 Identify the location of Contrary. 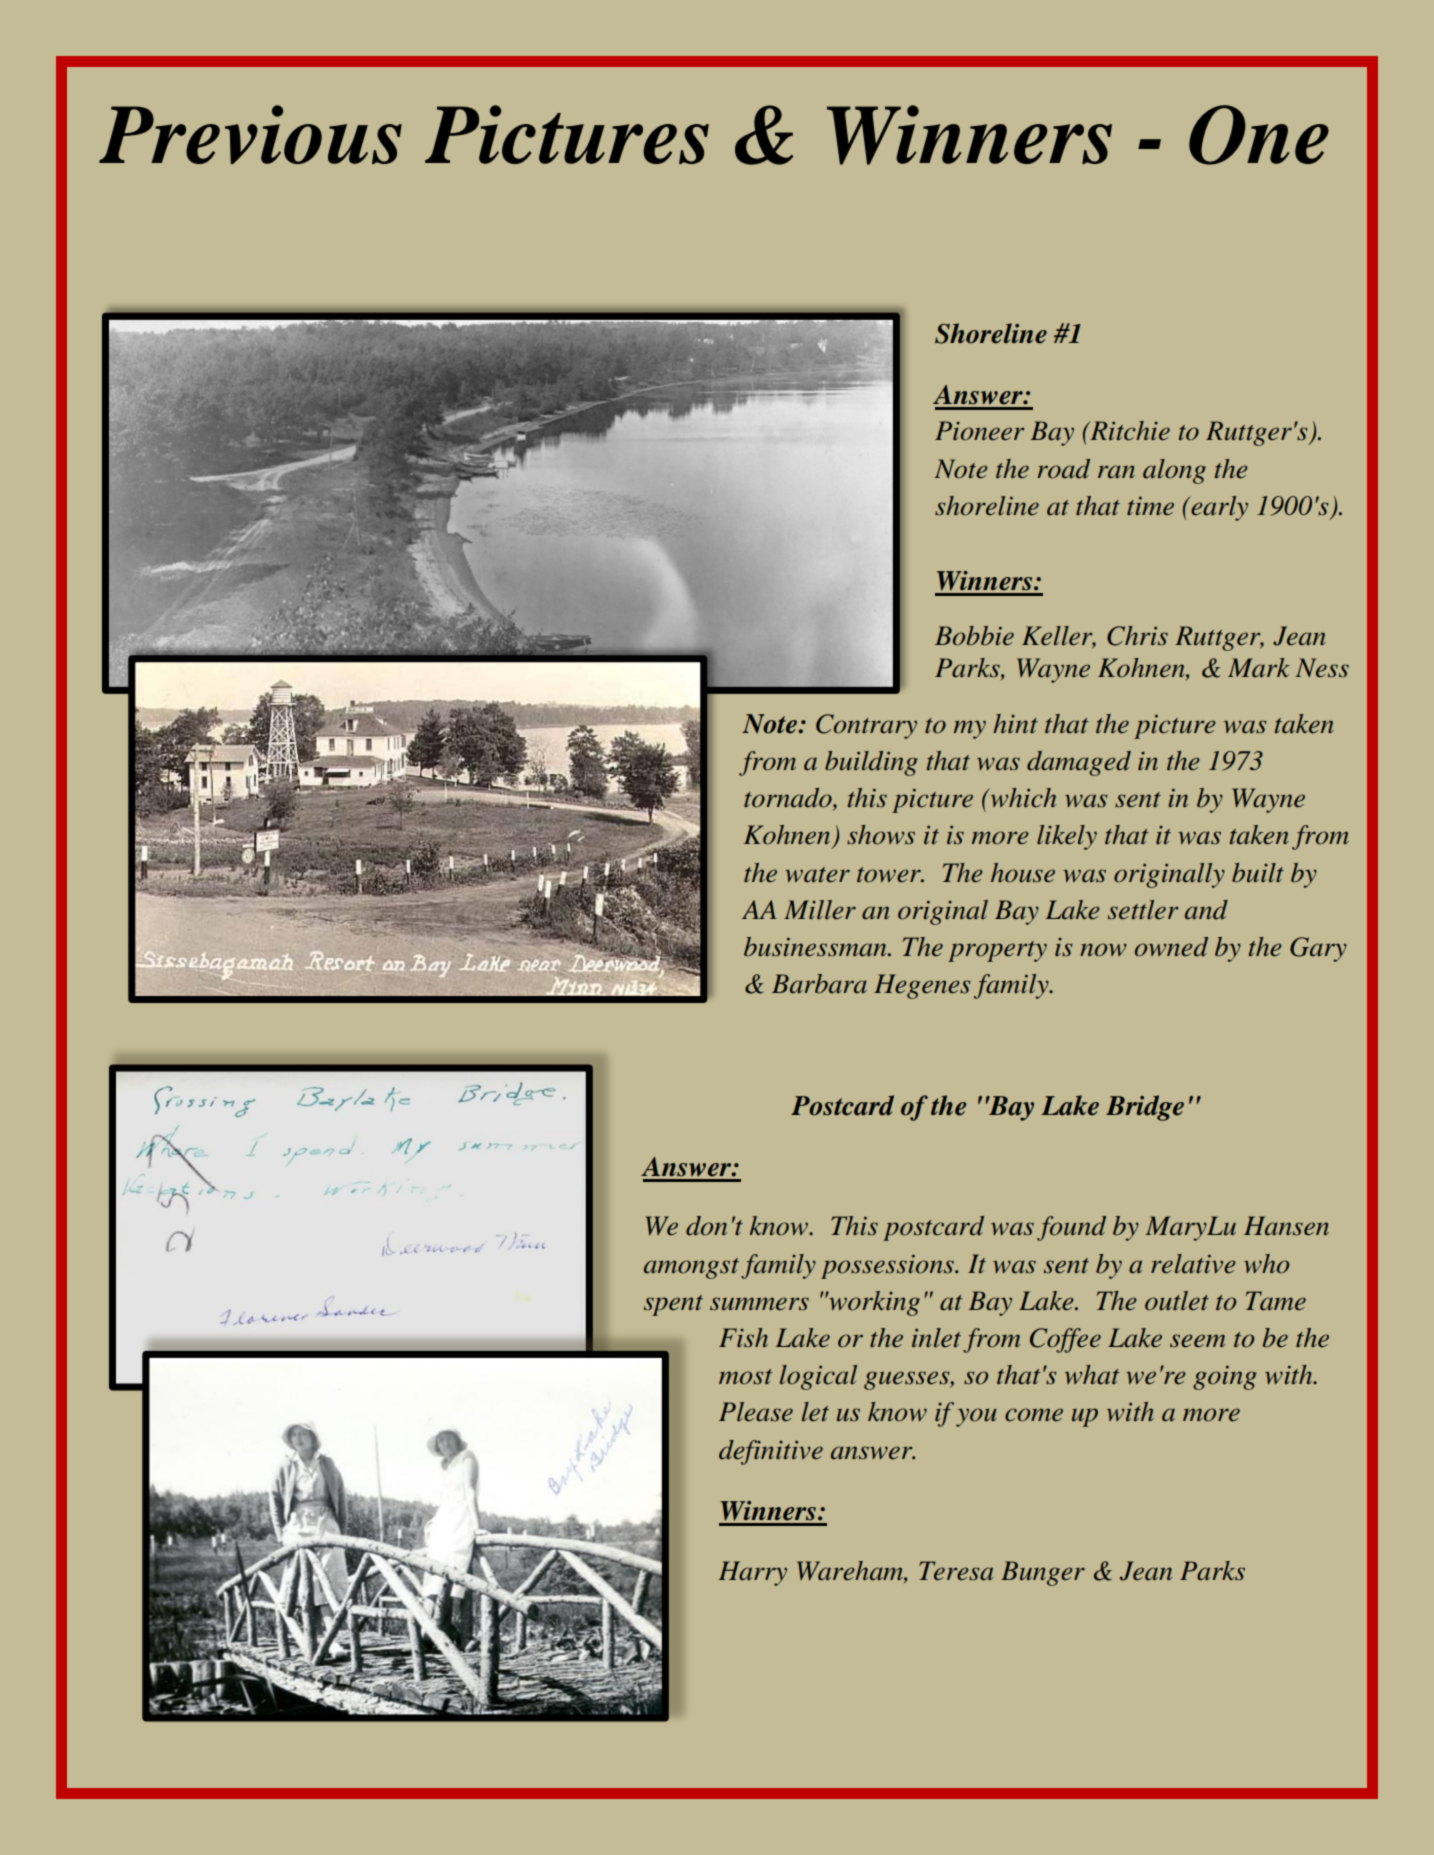
(866, 726).
